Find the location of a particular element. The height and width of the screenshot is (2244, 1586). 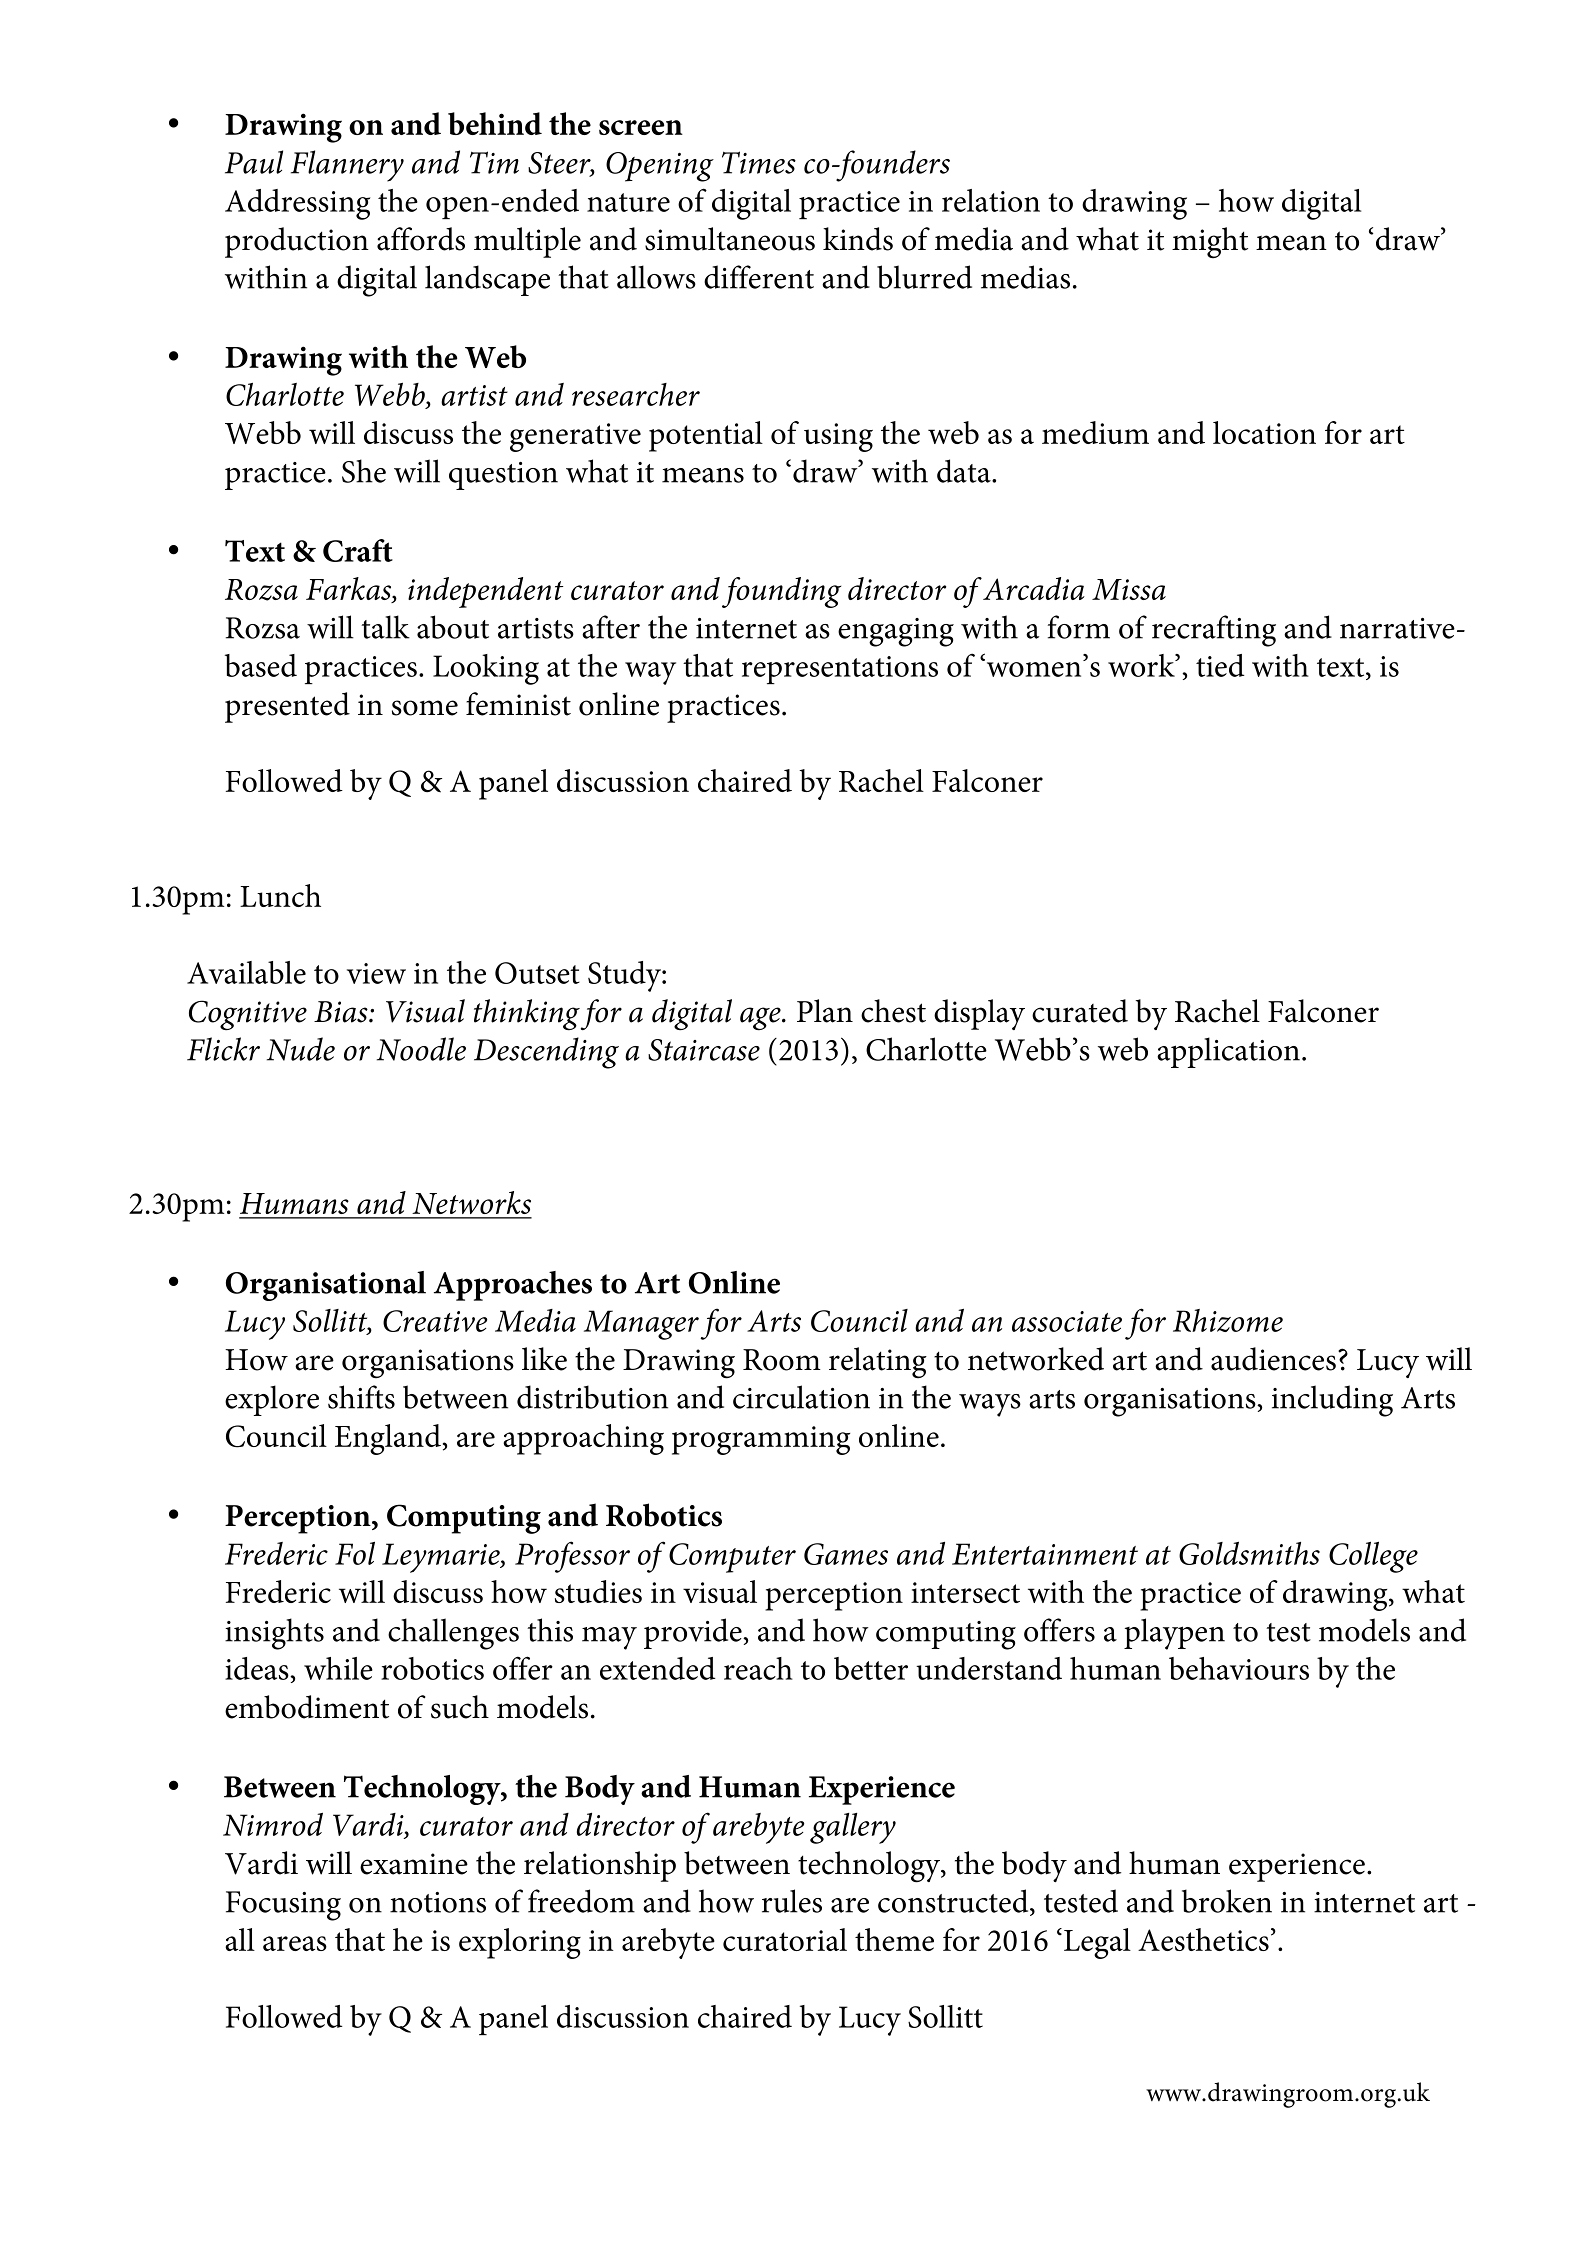

Goldsmiths is located at coordinates (1249, 1553).
